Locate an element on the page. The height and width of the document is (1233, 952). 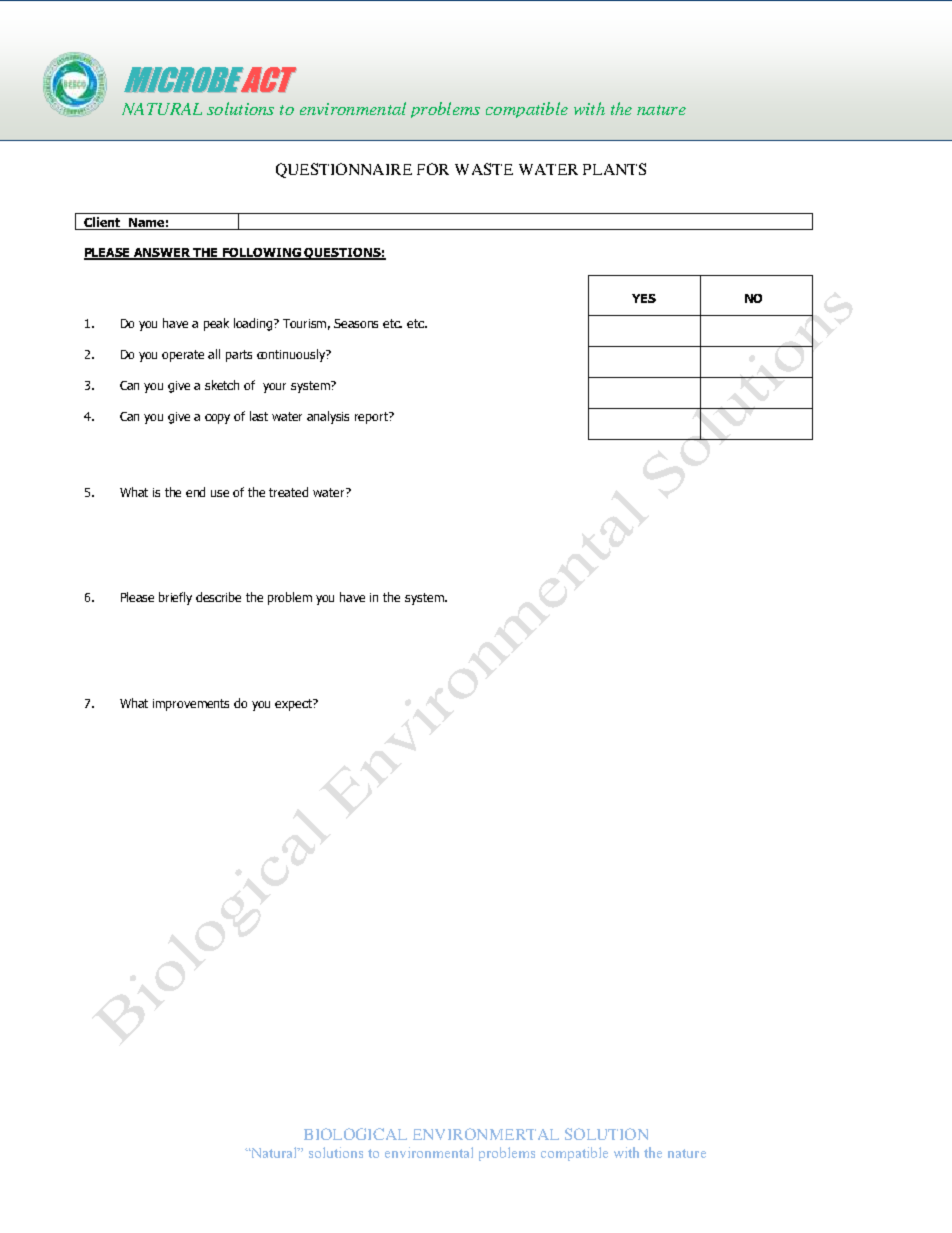
PLANTS is located at coordinates (614, 169).
